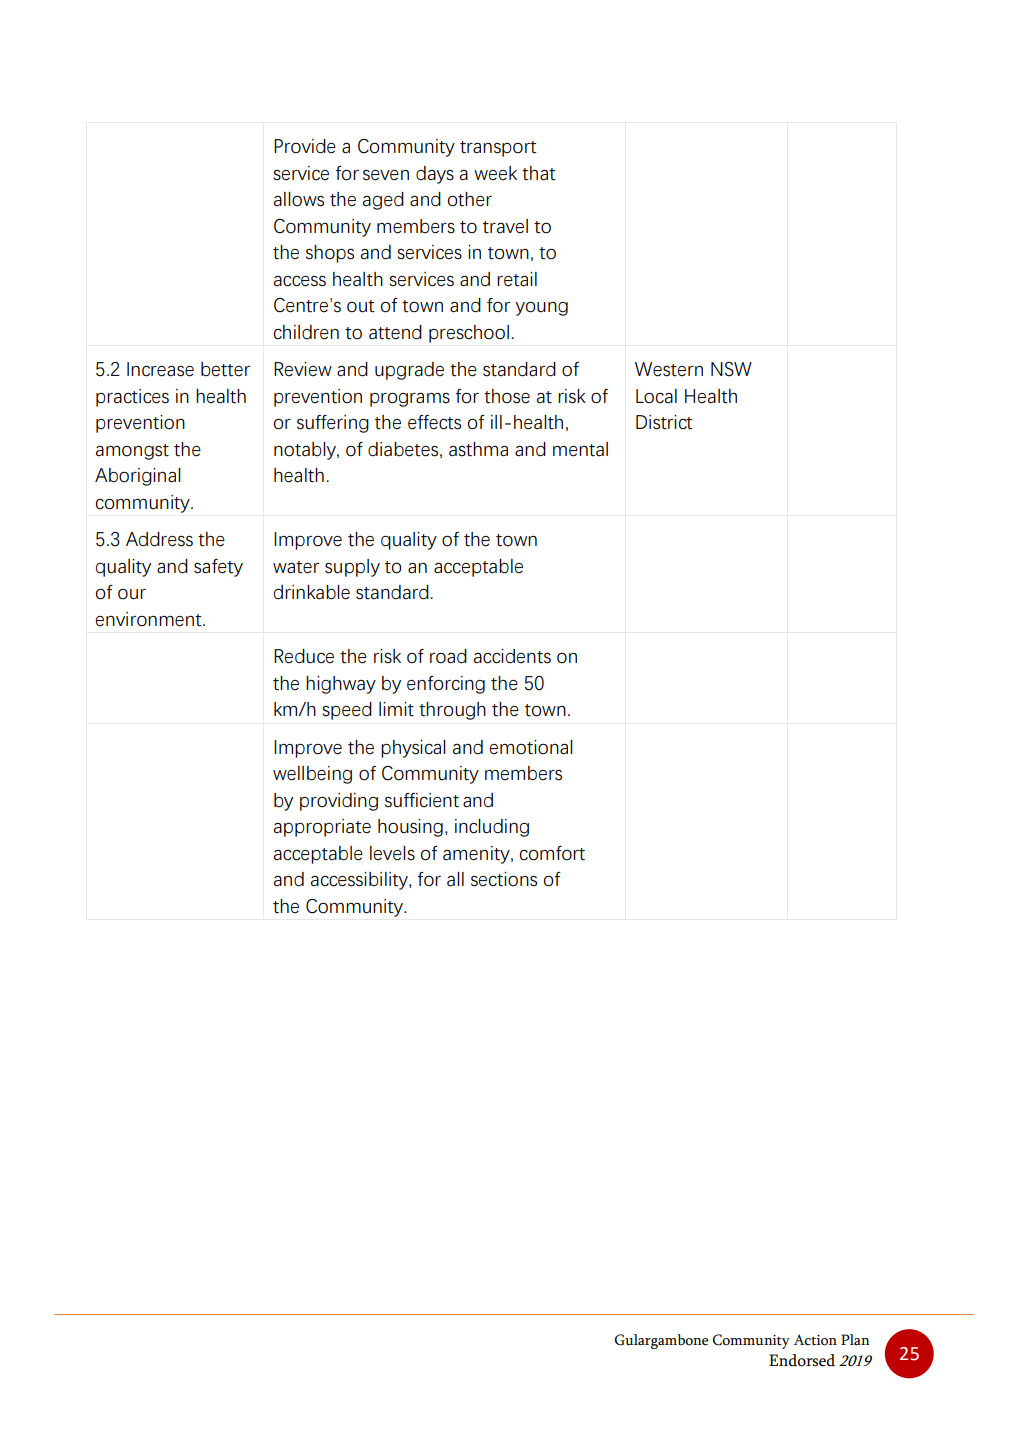  Describe the element at coordinates (218, 568) in the screenshot. I see `safety` at that location.
